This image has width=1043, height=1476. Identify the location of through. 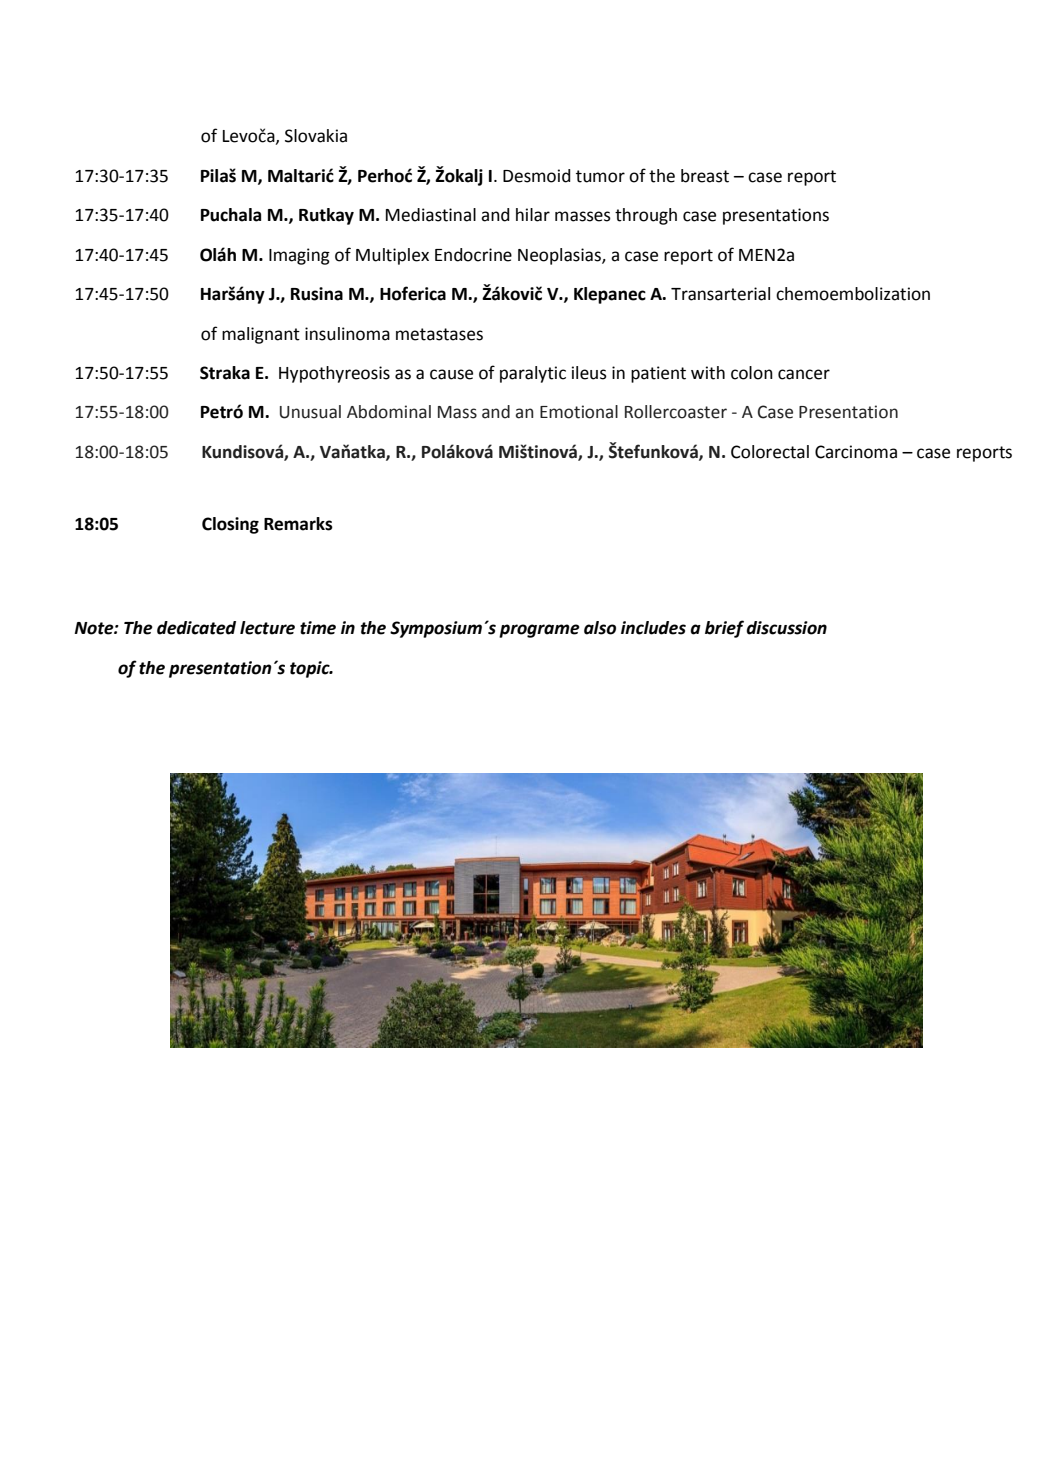
(646, 216).
